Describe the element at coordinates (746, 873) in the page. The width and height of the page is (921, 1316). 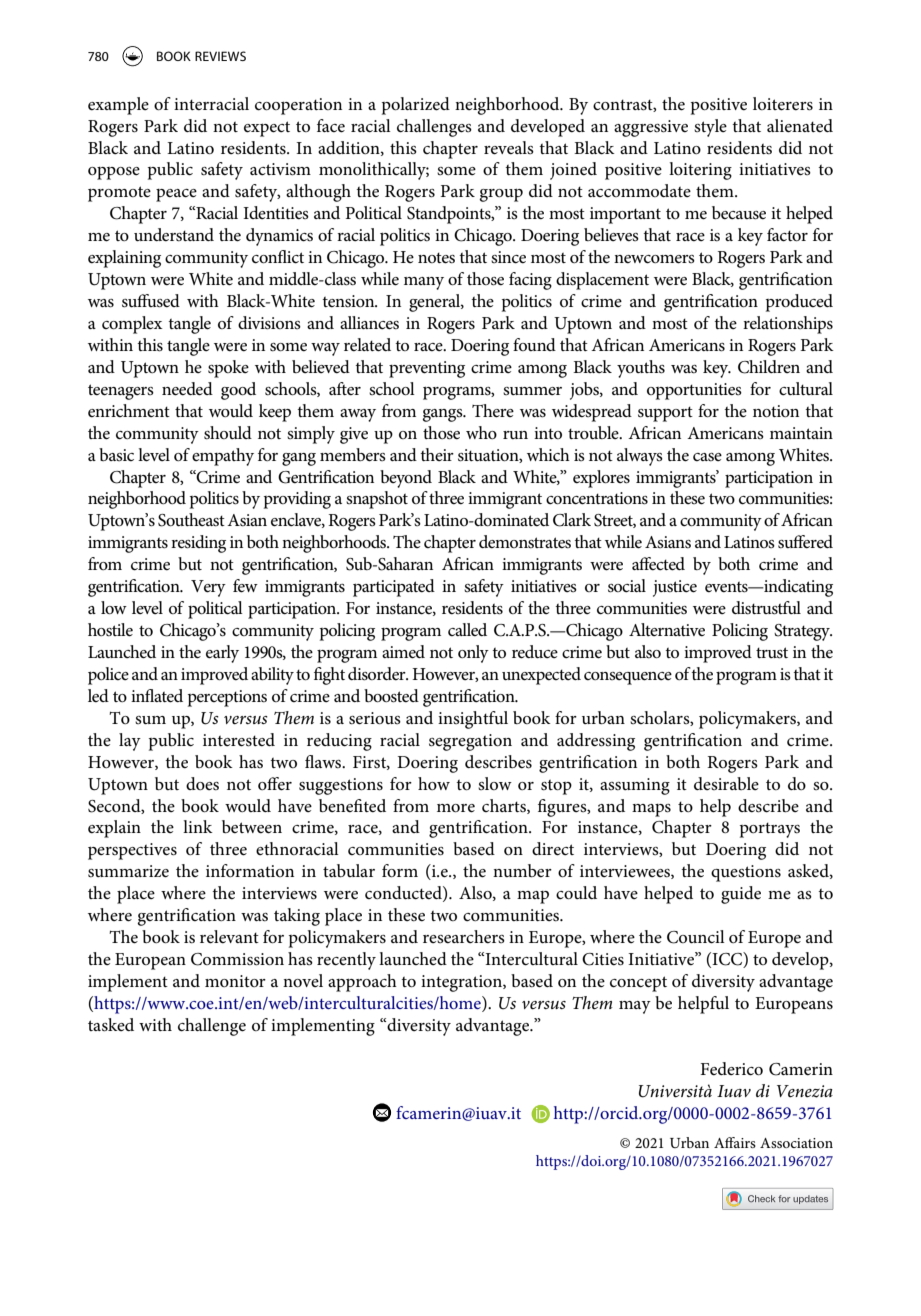
I see `questions` at that location.
